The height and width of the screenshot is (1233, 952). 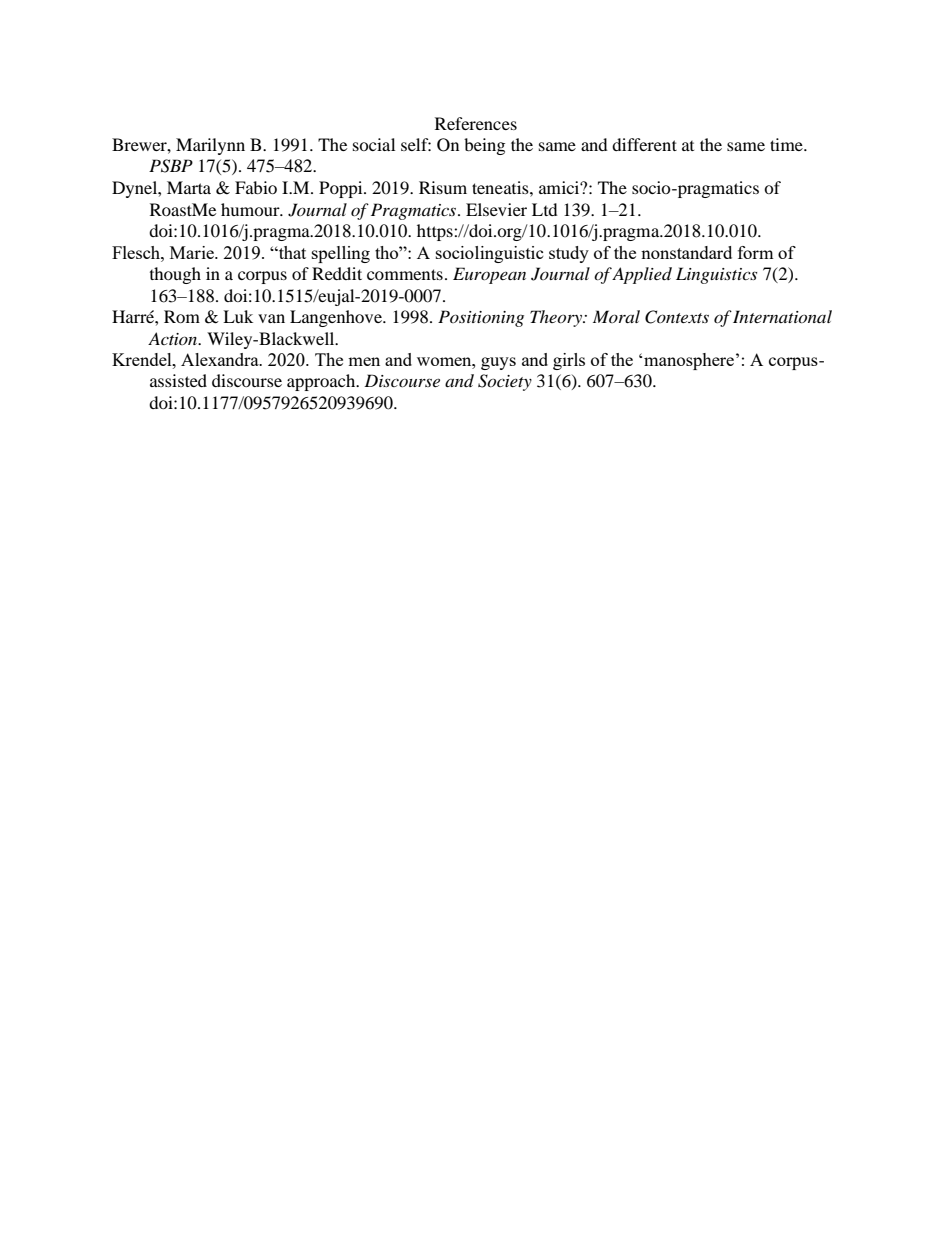 I want to click on Contexts, so click(x=677, y=317).
